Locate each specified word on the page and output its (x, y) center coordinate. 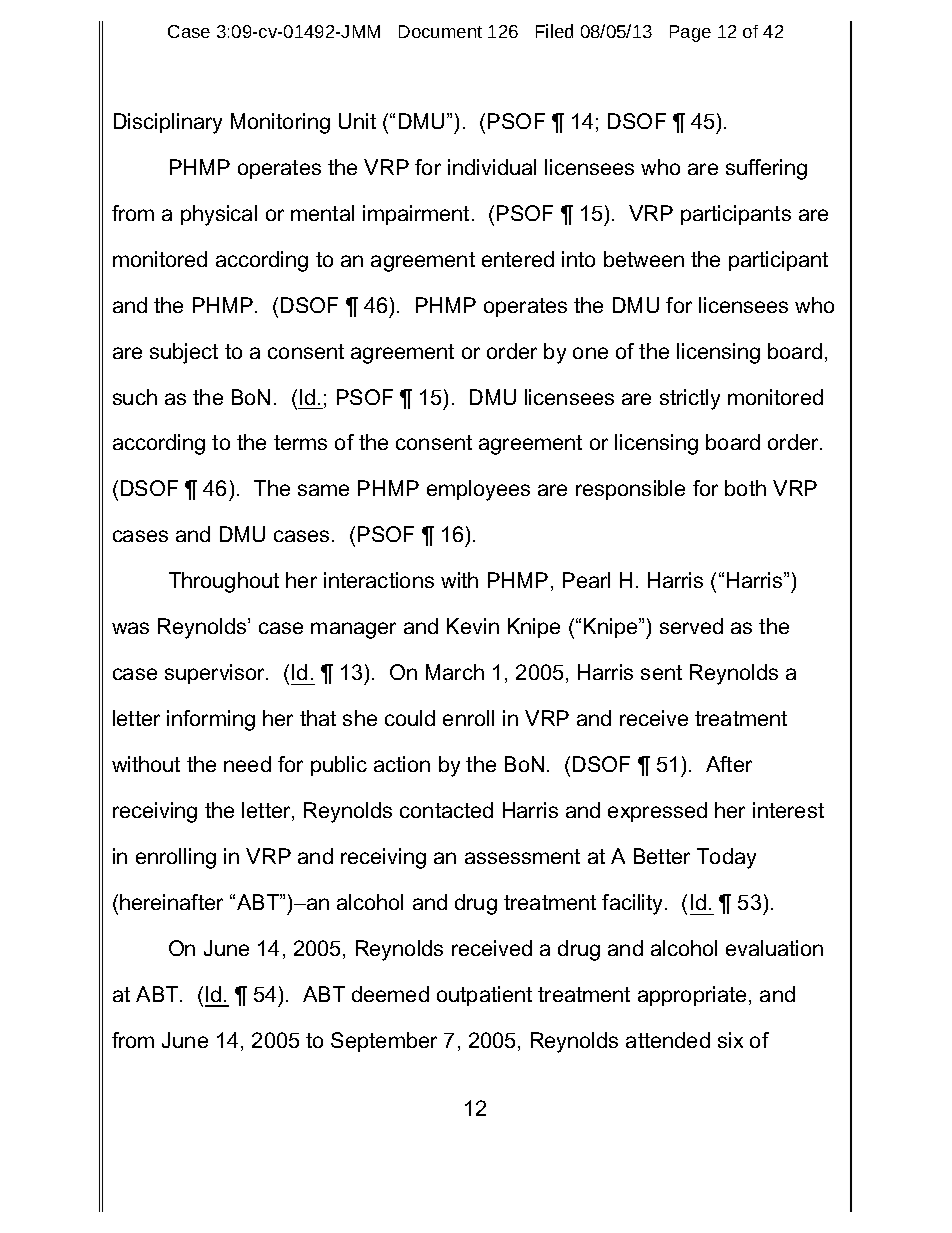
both (745, 488)
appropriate (692, 996)
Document (440, 31)
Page (690, 33)
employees (478, 490)
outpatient (484, 996)
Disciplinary (168, 123)
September (384, 1042)
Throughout (224, 582)
